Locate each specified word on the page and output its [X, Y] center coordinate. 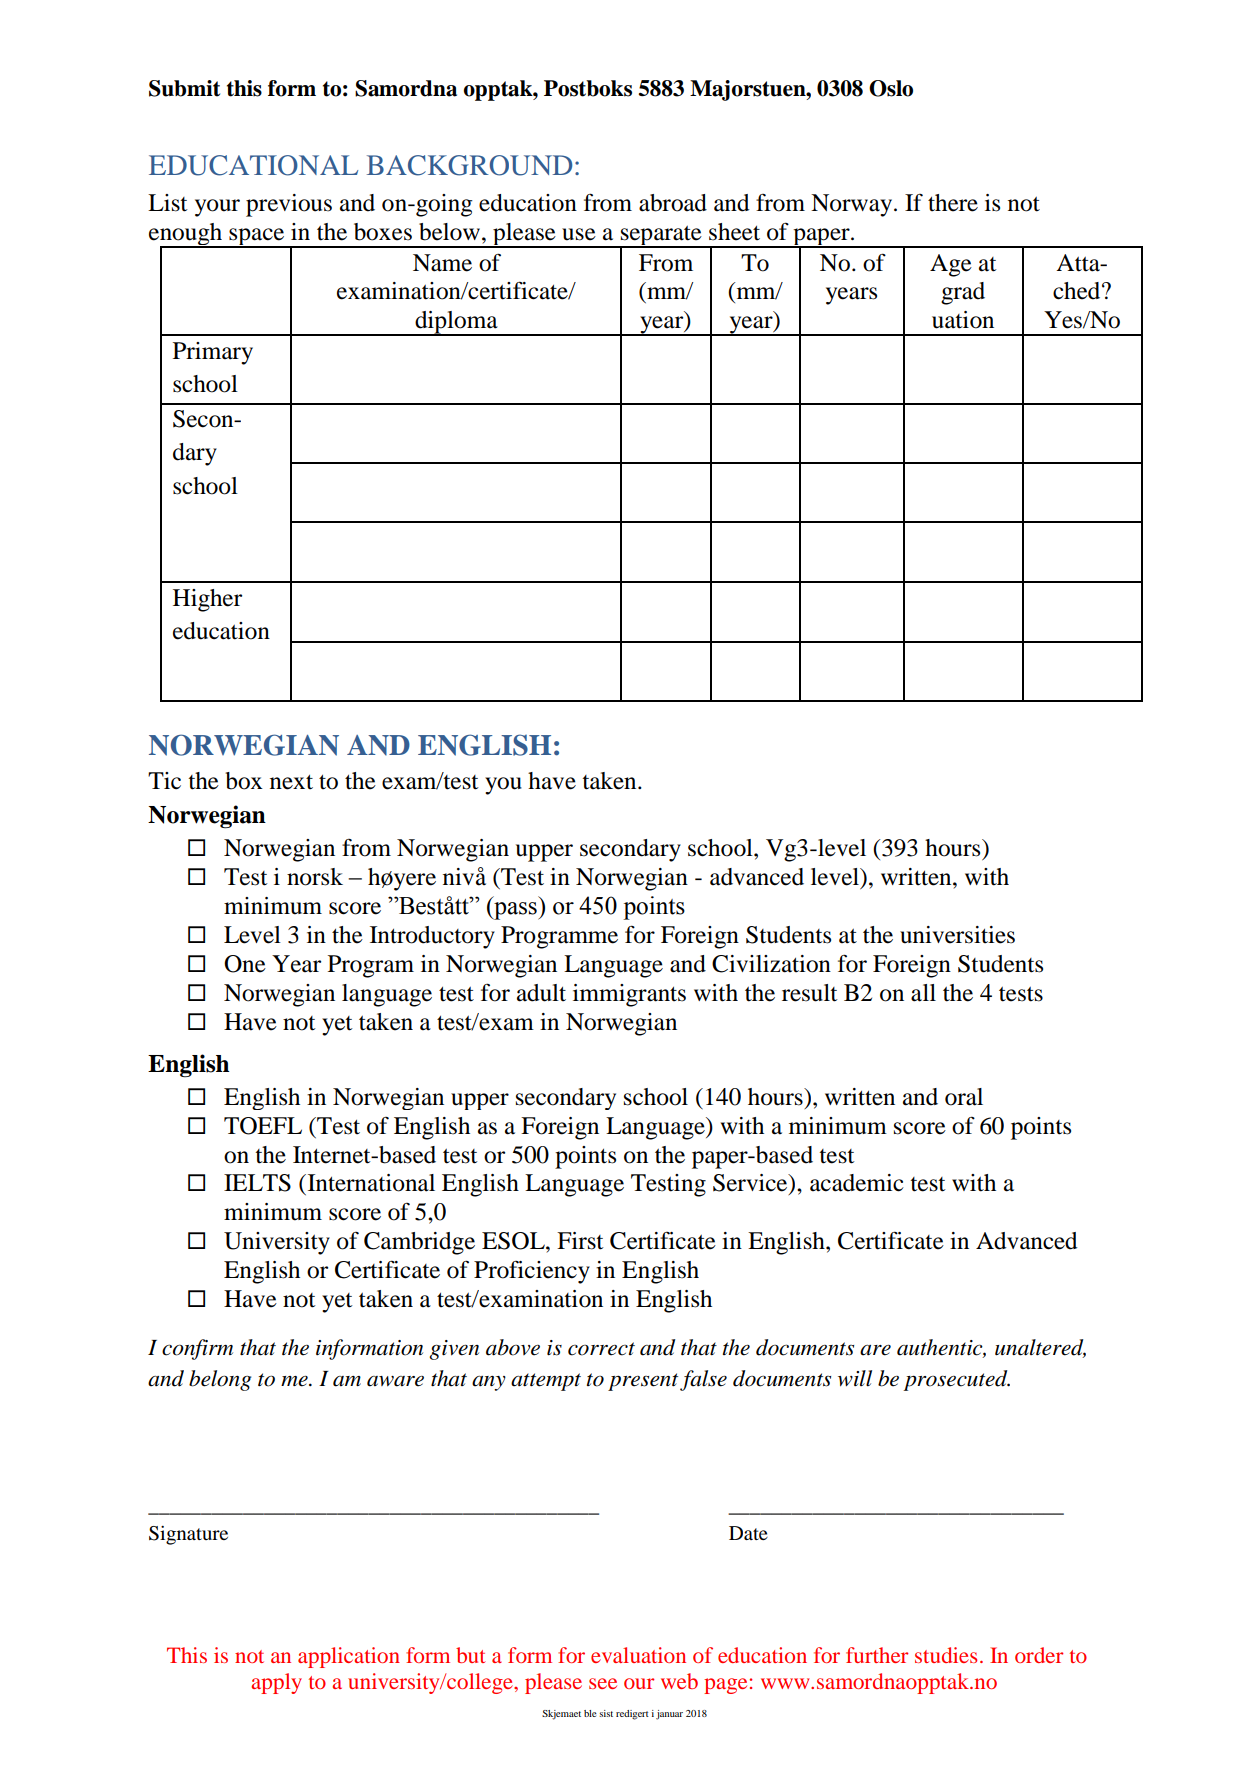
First [580, 1241]
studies [946, 1655]
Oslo [891, 88]
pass [515, 911]
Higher [207, 600]
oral [964, 1097]
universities [957, 935]
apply [276, 1683]
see [603, 1683]
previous [289, 205]
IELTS [257, 1183]
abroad [673, 203]
